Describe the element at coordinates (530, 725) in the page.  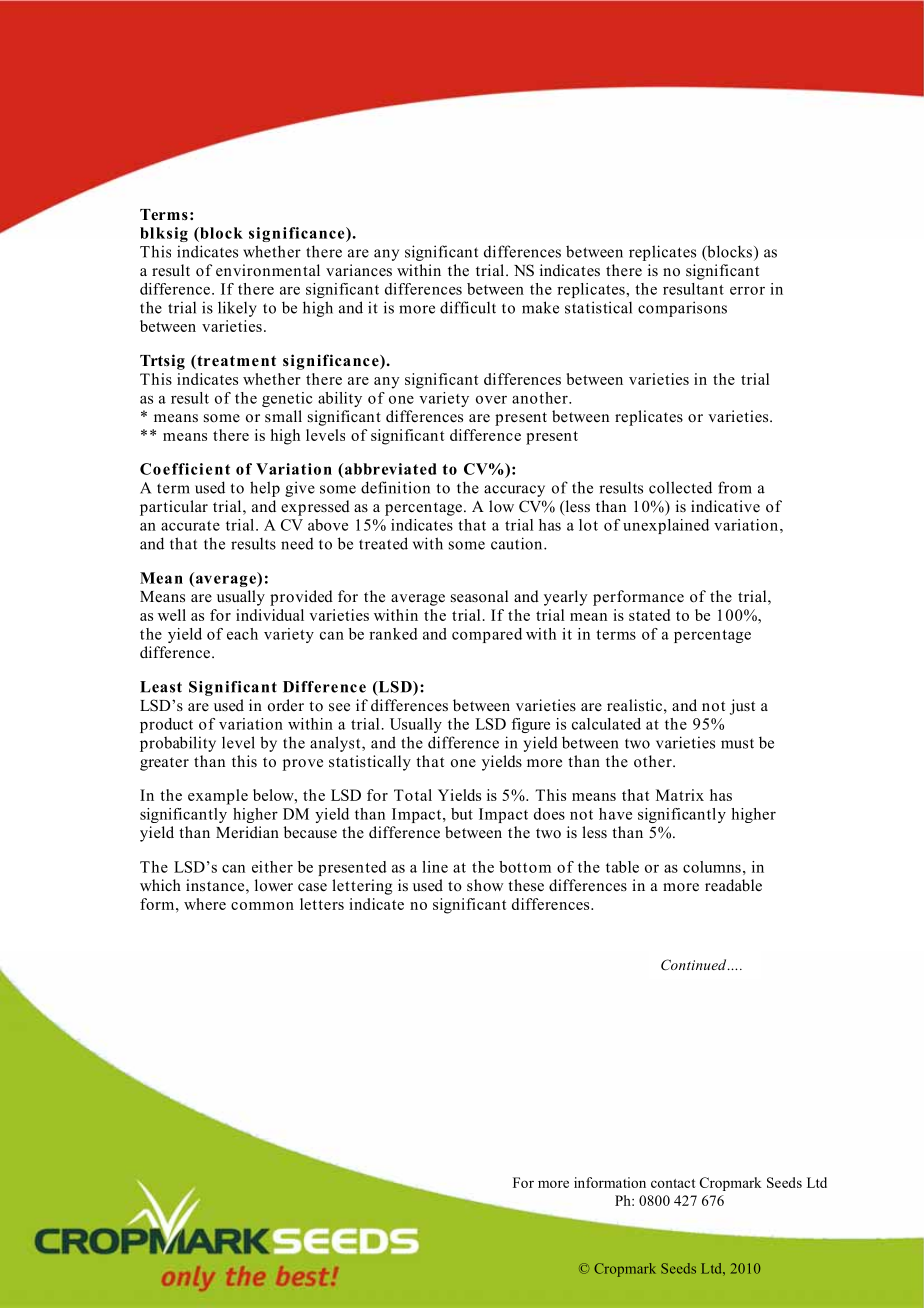
I see `figure` at that location.
